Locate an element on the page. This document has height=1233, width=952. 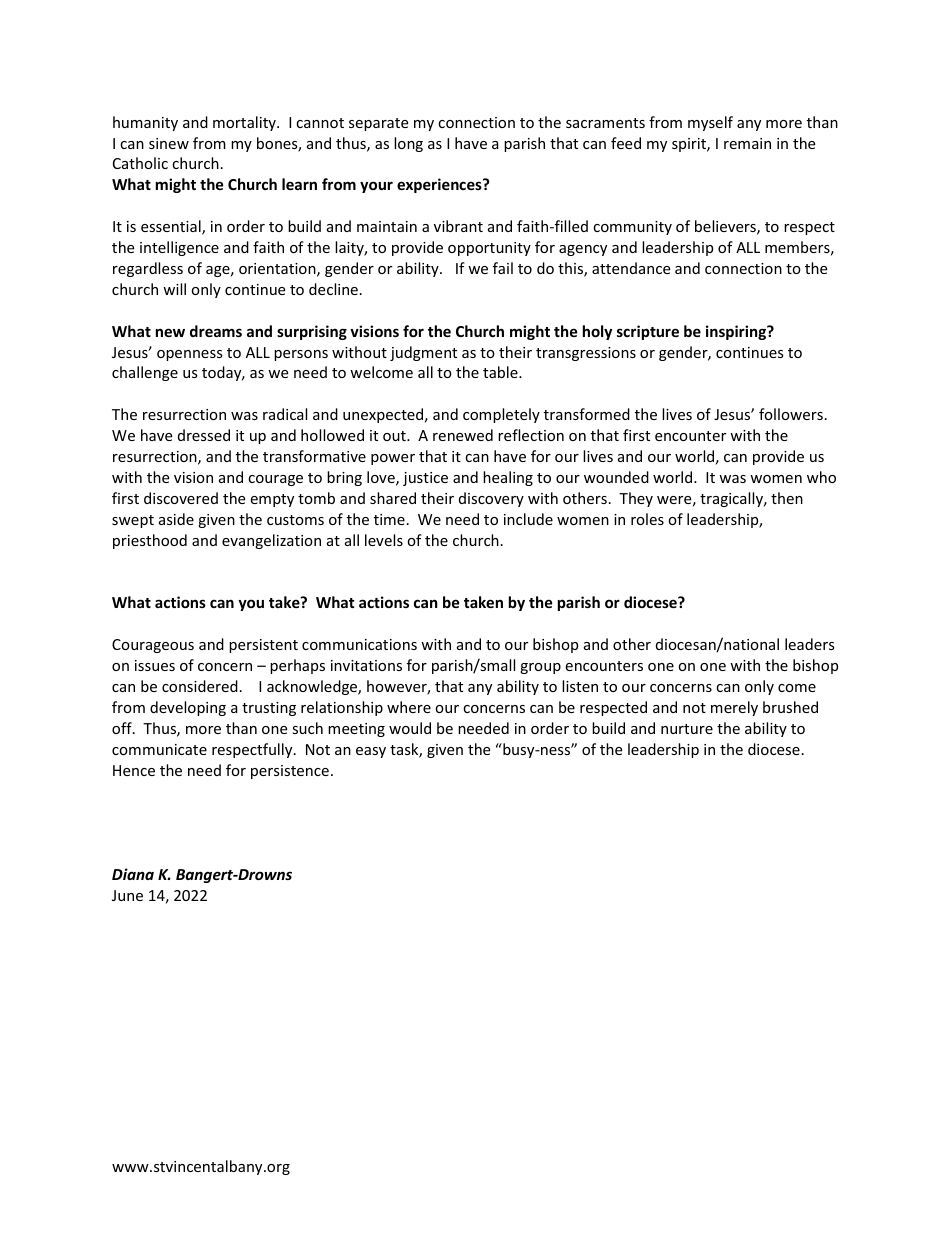
sinew is located at coordinates (169, 143).
